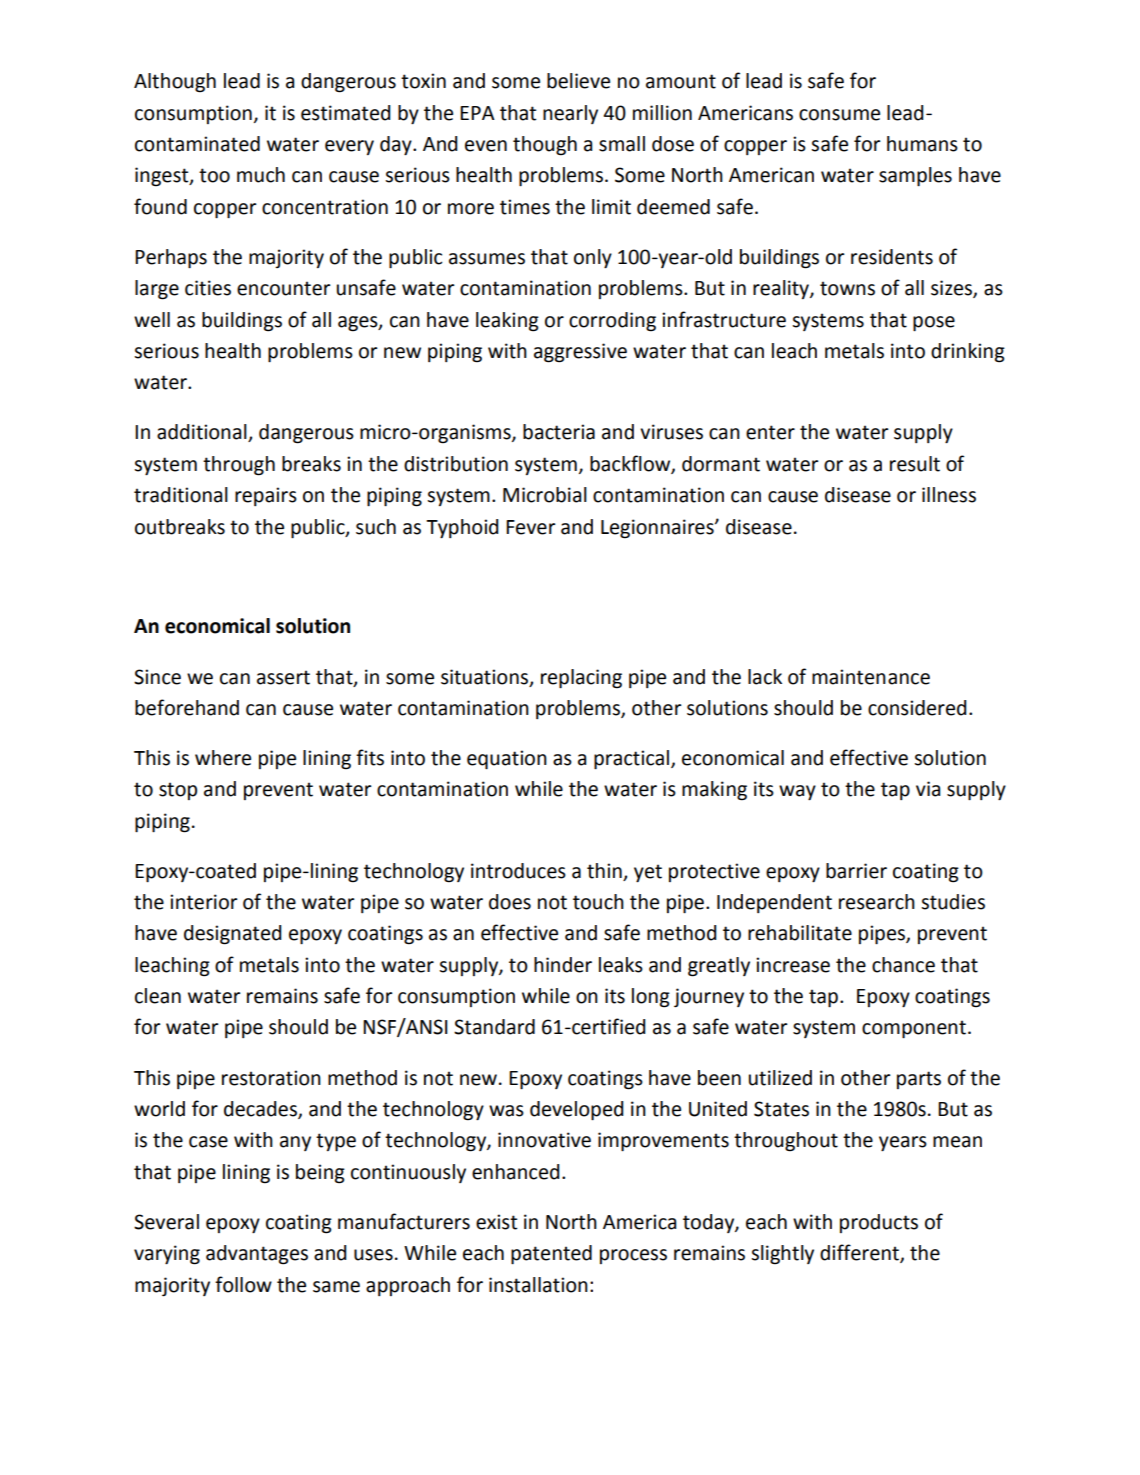 This screenshot has width=1140, height=1475. Describe the element at coordinates (839, 115) in the screenshot. I see `consume` at that location.
